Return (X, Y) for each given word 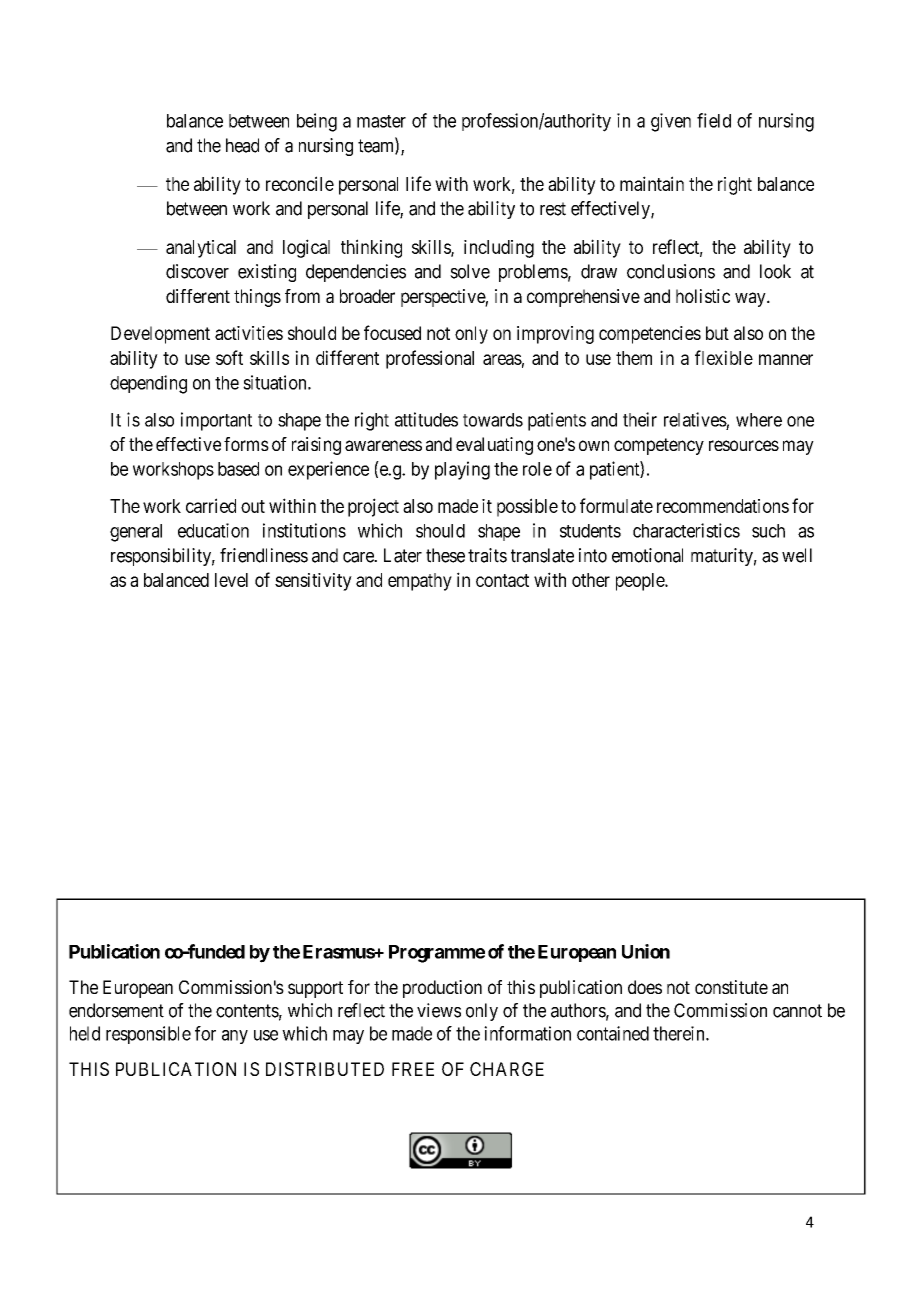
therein (680, 1033)
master (381, 121)
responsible (148, 1035)
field (714, 120)
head (242, 145)
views (439, 1010)
